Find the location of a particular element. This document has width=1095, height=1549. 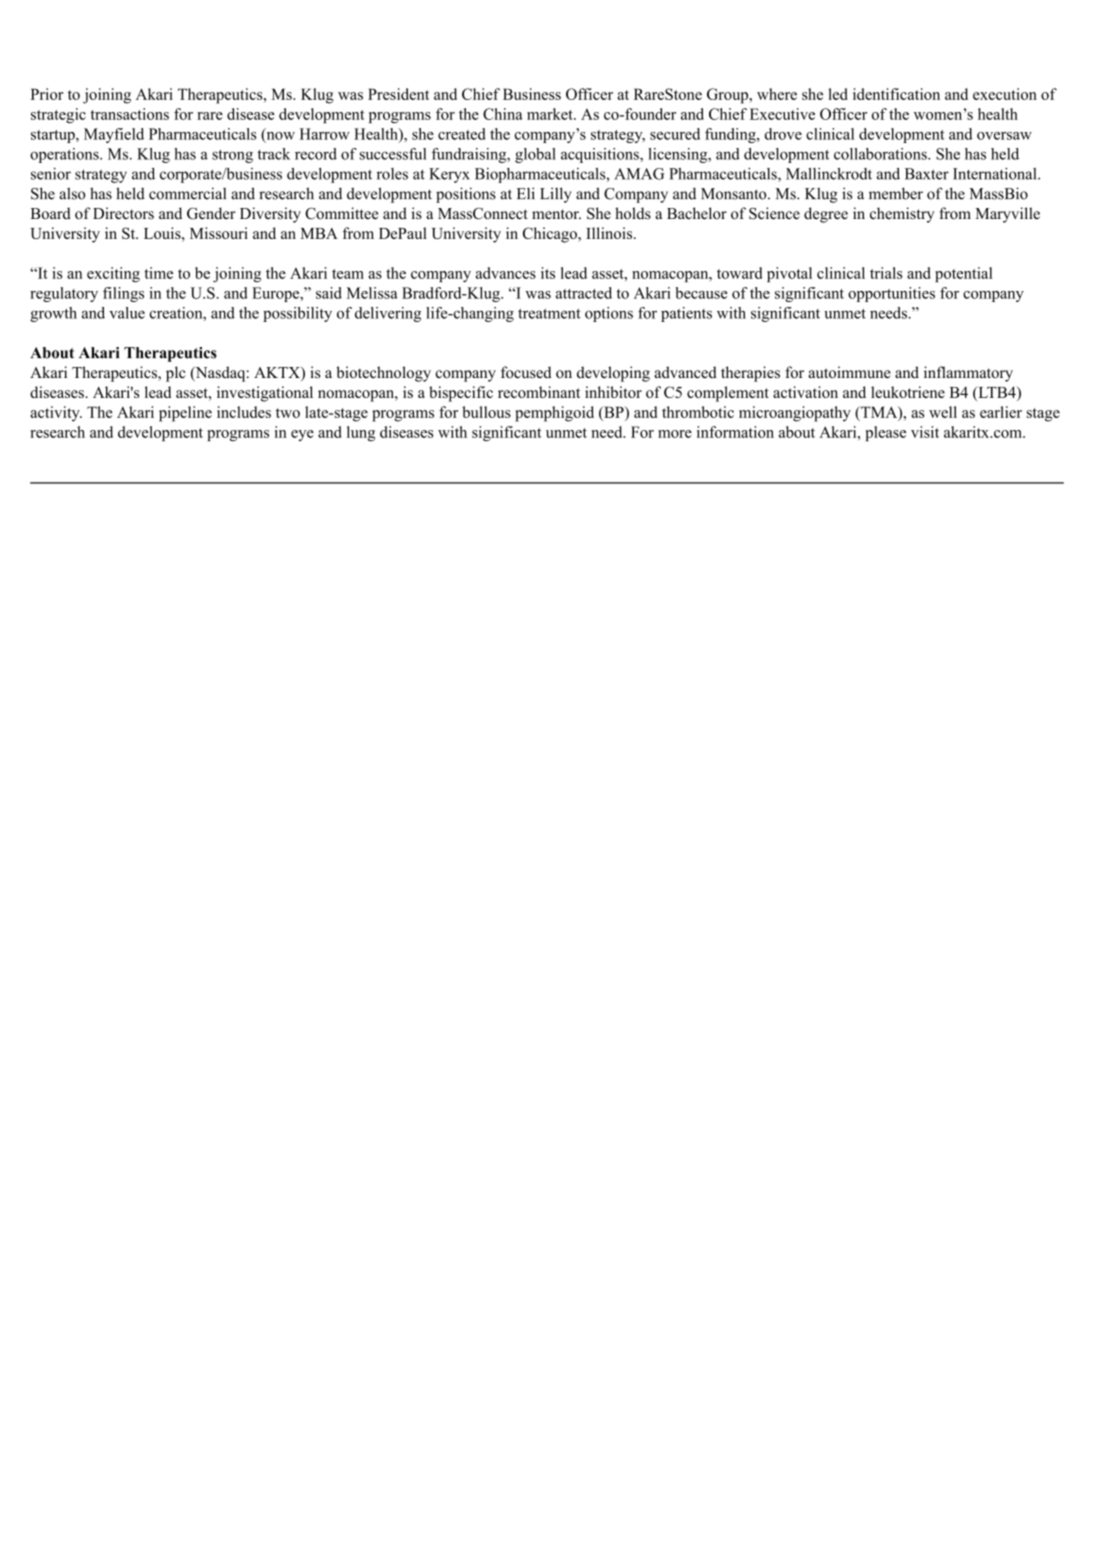

advances is located at coordinates (506, 273).
